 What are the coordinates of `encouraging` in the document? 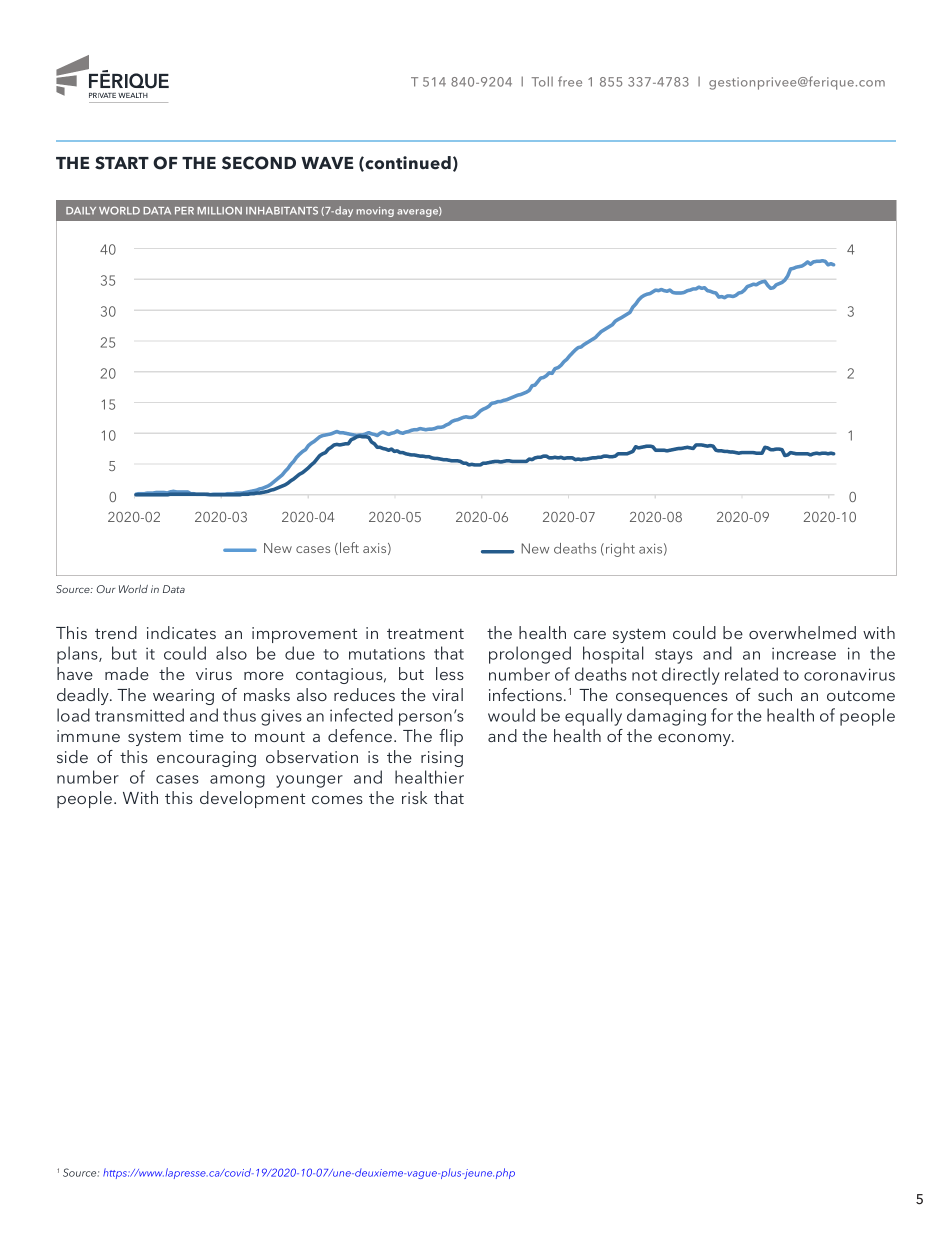 It's located at (206, 759).
